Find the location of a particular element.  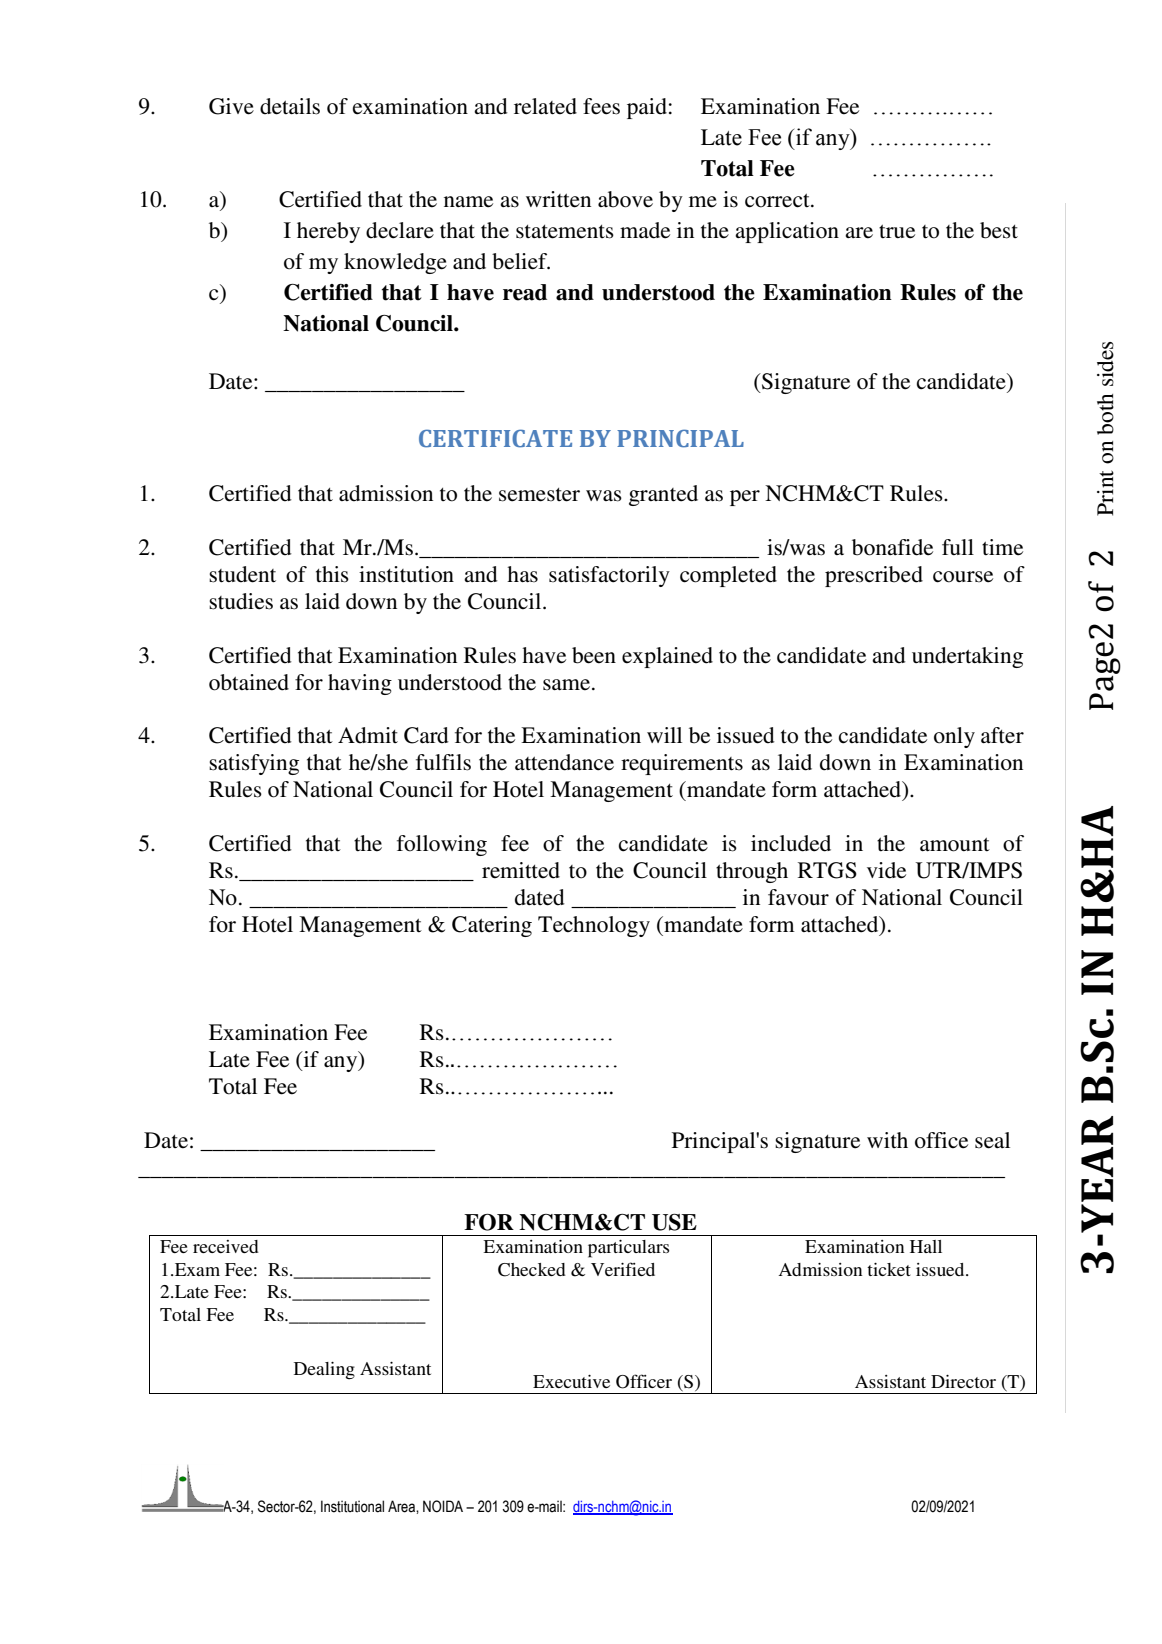

fees is located at coordinates (601, 106).
